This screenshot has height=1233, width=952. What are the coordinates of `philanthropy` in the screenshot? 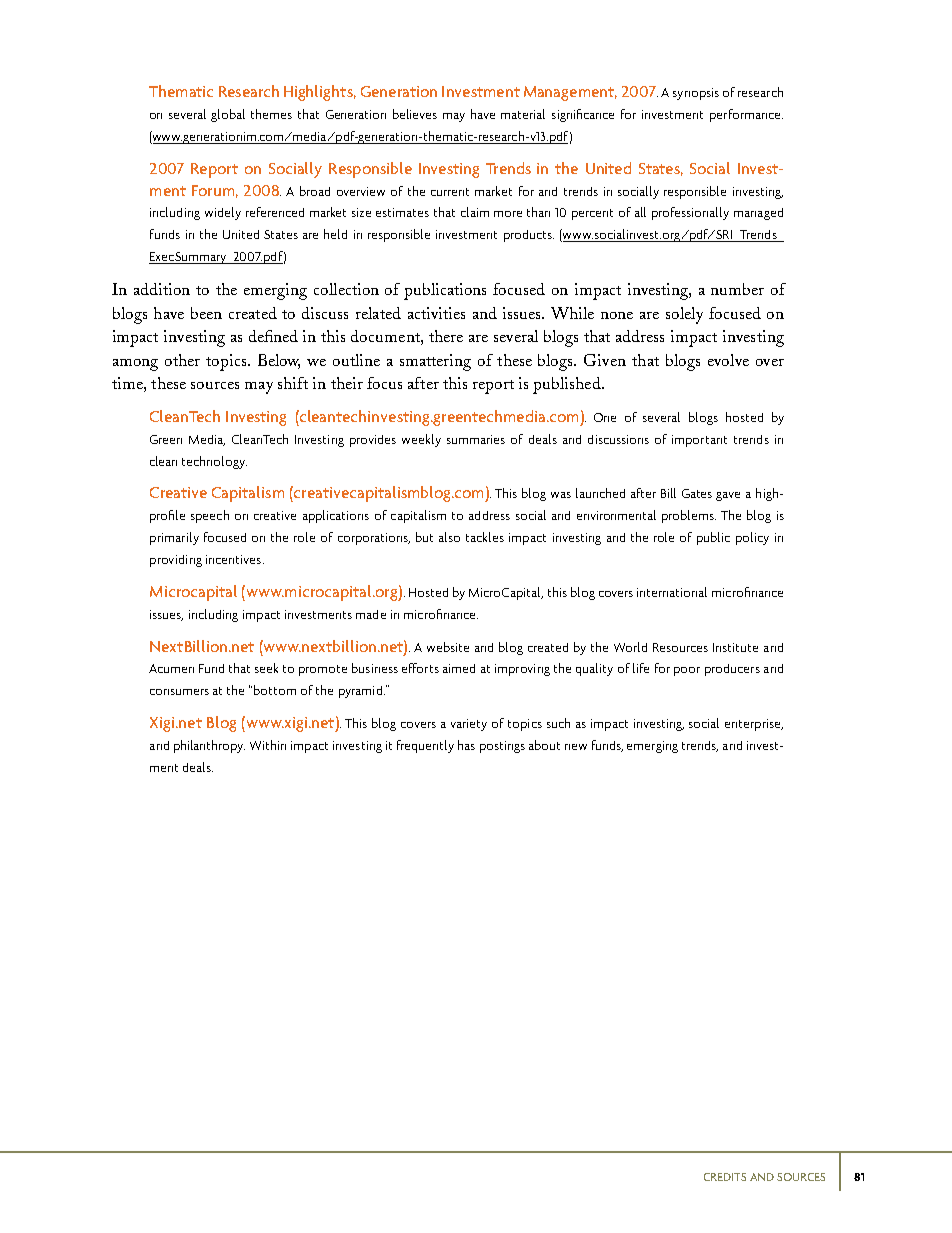 It's located at (209, 746).
